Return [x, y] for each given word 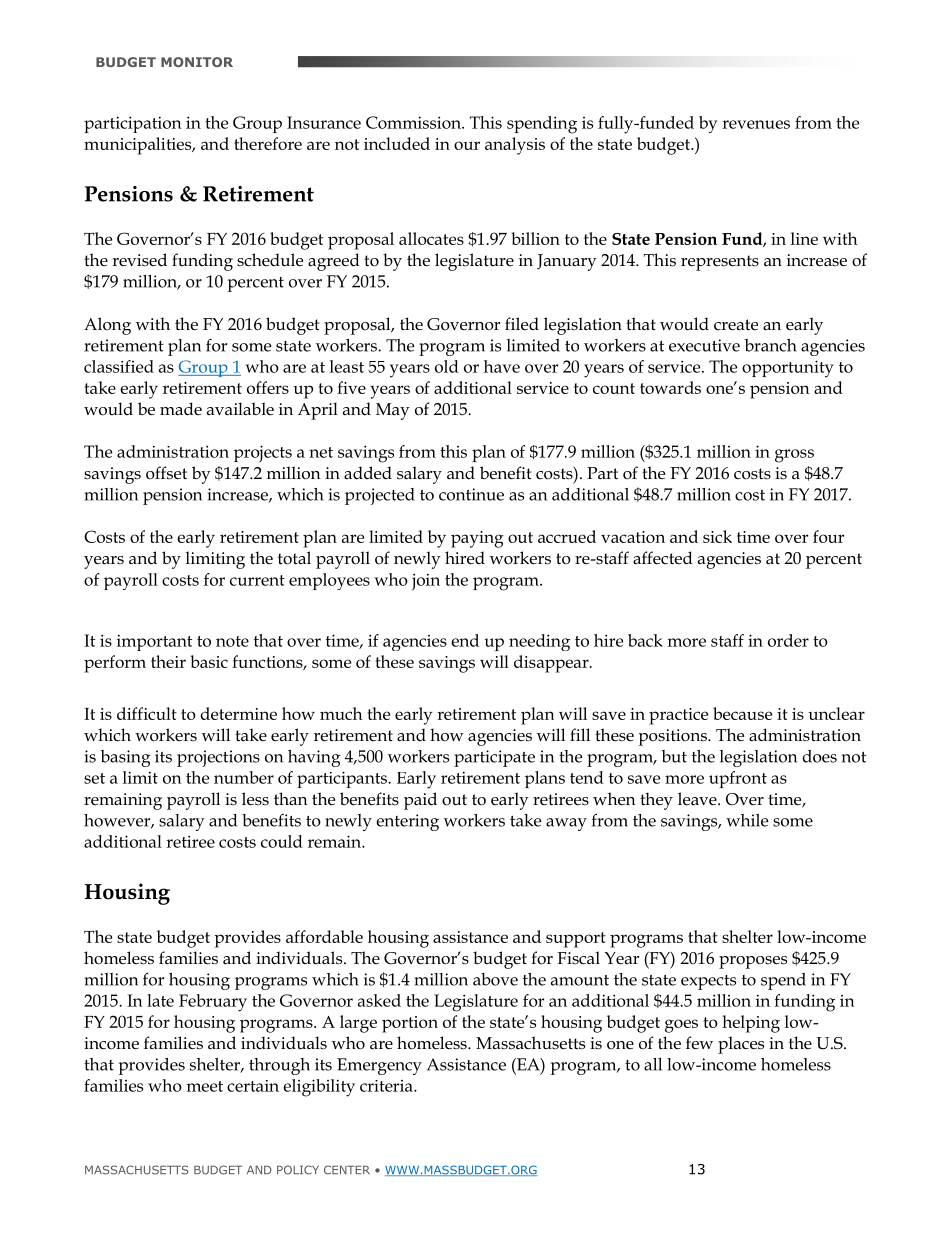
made [181, 409]
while [747, 820]
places [741, 1045]
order [788, 640]
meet [205, 1086]
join [426, 582]
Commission [414, 122]
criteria [387, 1086]
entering [407, 822]
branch [771, 345]
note [232, 641]
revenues [756, 124]
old [447, 366]
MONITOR [197, 62]
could [282, 841]
